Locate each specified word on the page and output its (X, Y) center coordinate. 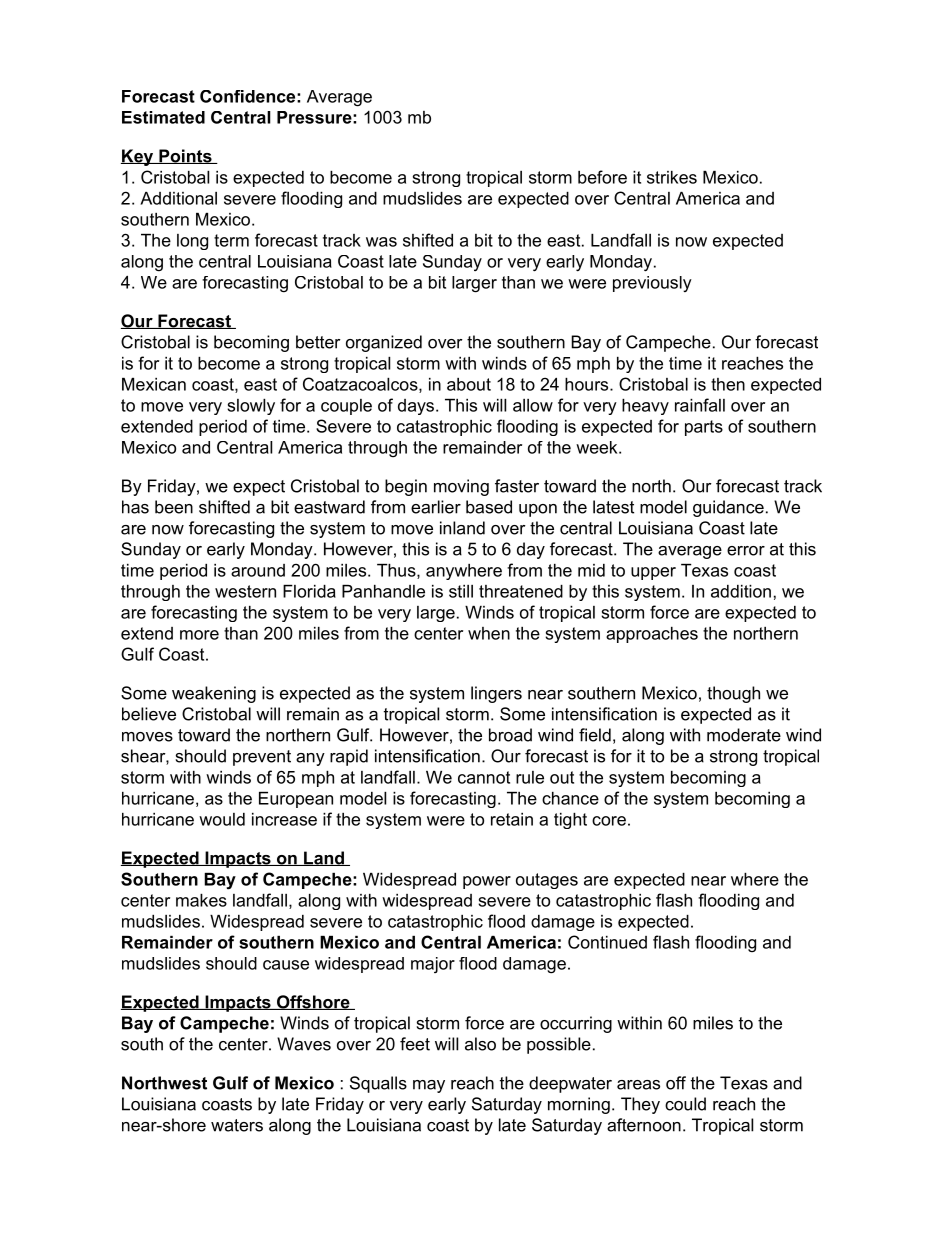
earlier (436, 507)
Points (185, 156)
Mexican (154, 384)
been (174, 507)
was (381, 242)
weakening (214, 694)
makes (201, 900)
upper (653, 573)
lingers (496, 694)
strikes (672, 177)
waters (237, 1125)
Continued (607, 942)
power (487, 882)
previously (652, 284)
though (733, 694)
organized (384, 343)
